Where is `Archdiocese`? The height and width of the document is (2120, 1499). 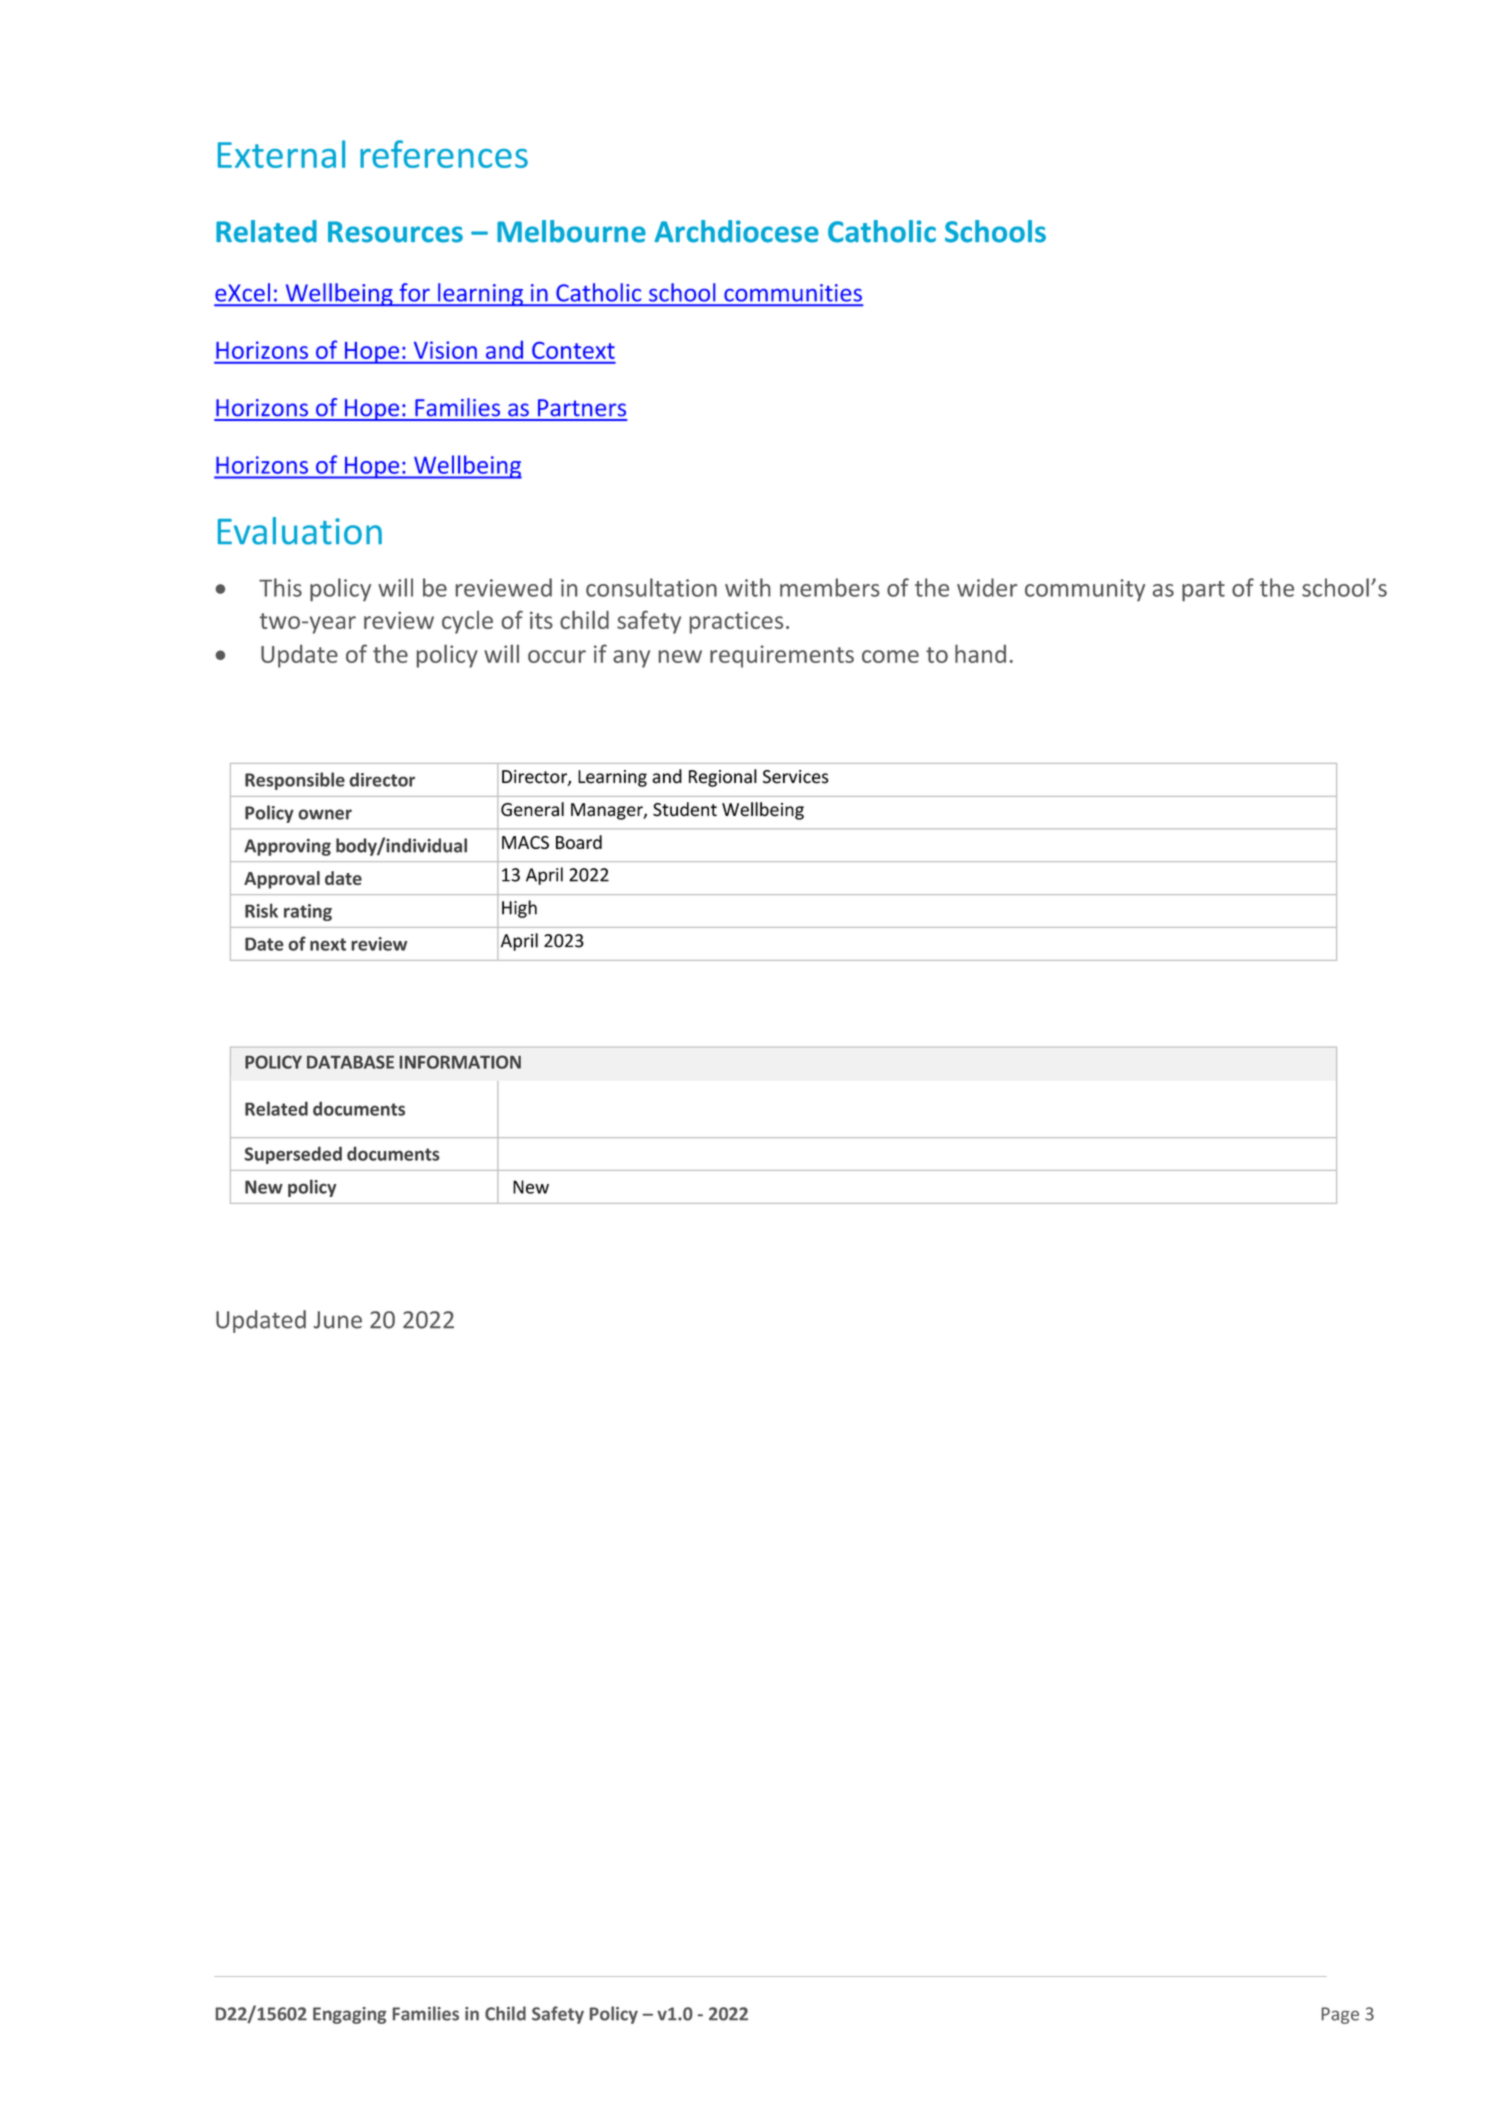
Archdiocese is located at coordinates (736, 231).
